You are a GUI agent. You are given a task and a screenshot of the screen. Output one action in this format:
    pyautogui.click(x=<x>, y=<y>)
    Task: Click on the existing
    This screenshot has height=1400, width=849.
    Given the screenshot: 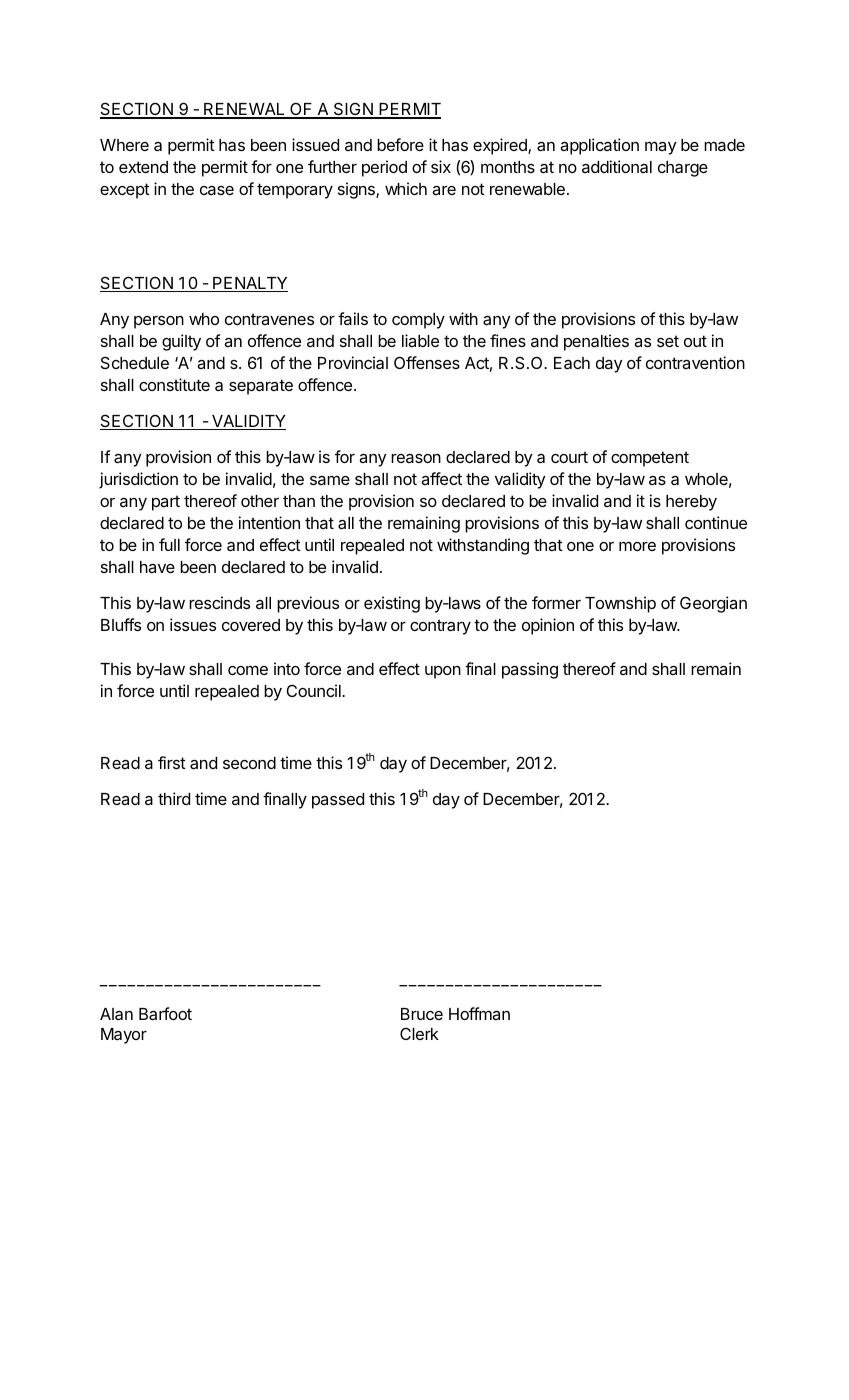 What is the action you would take?
    pyautogui.click(x=392, y=604)
